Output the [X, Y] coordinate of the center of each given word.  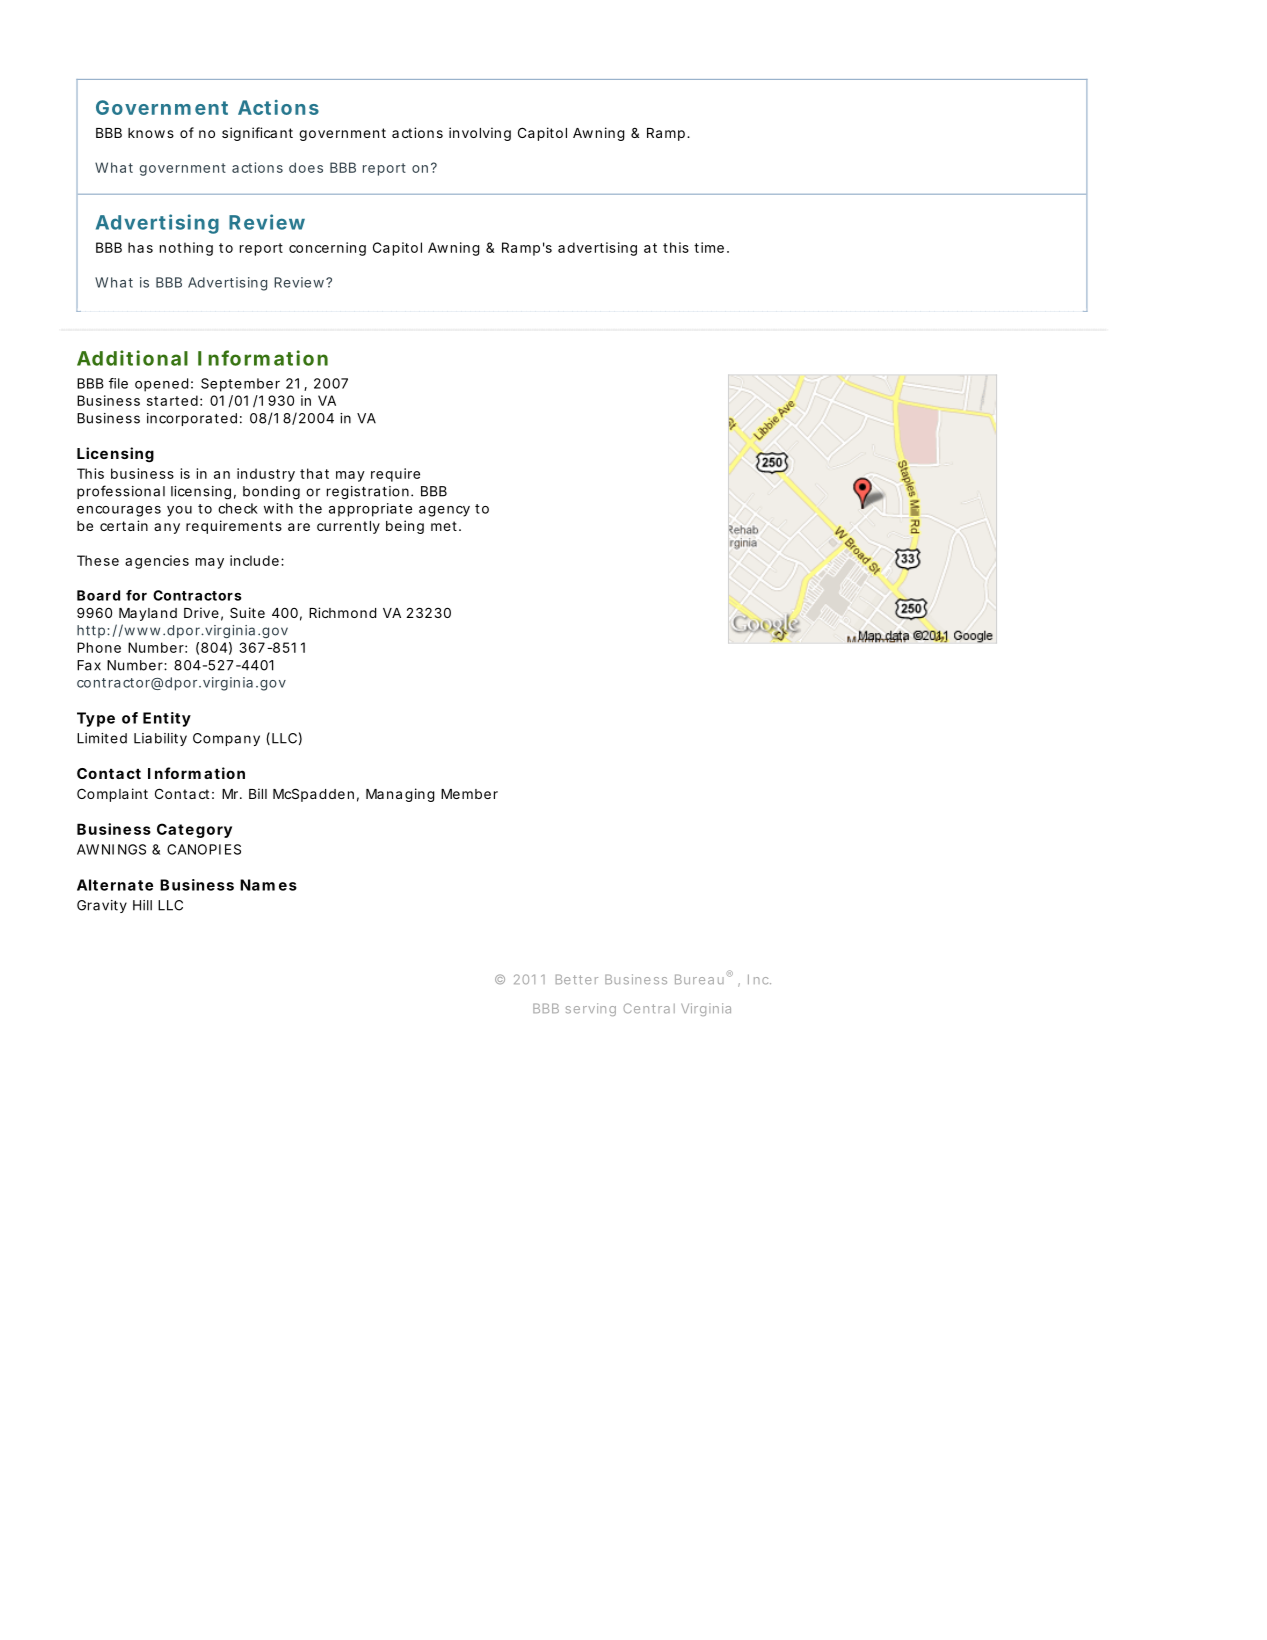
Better [577, 979]
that [314, 473]
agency [444, 511]
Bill [258, 793]
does [306, 167]
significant [257, 134]
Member [469, 794]
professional [121, 492]
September [240, 385]
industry [266, 475]
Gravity [102, 906]
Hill [142, 905]
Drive [201, 612]
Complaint [112, 795]
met [444, 526]
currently [348, 527]
